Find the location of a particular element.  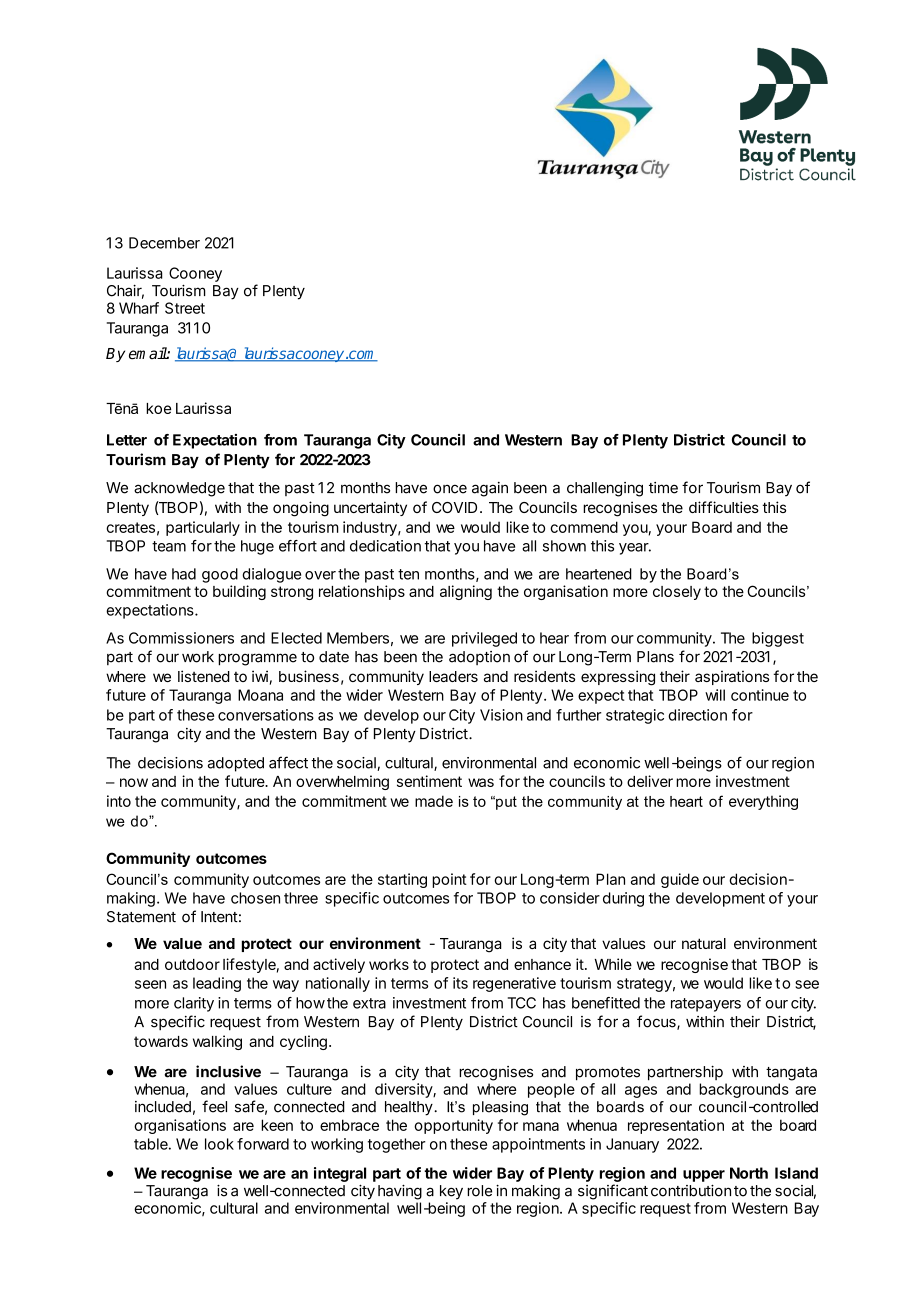

direction is located at coordinates (697, 715).
